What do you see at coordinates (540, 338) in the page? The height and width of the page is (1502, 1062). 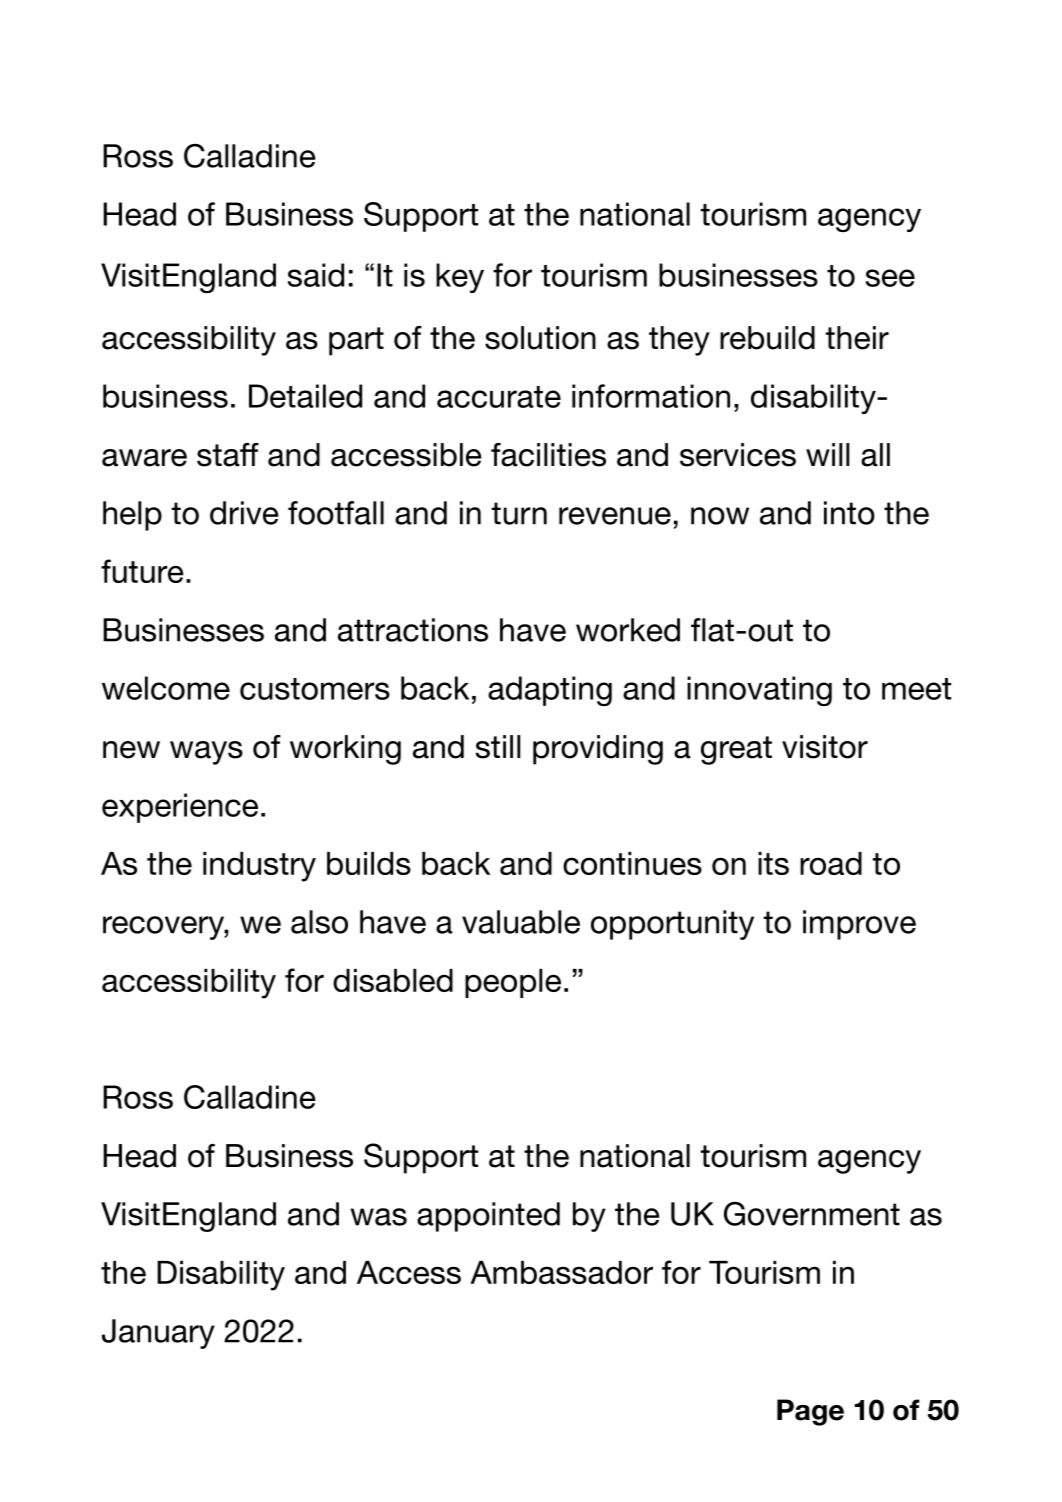 I see `solution` at bounding box center [540, 338].
